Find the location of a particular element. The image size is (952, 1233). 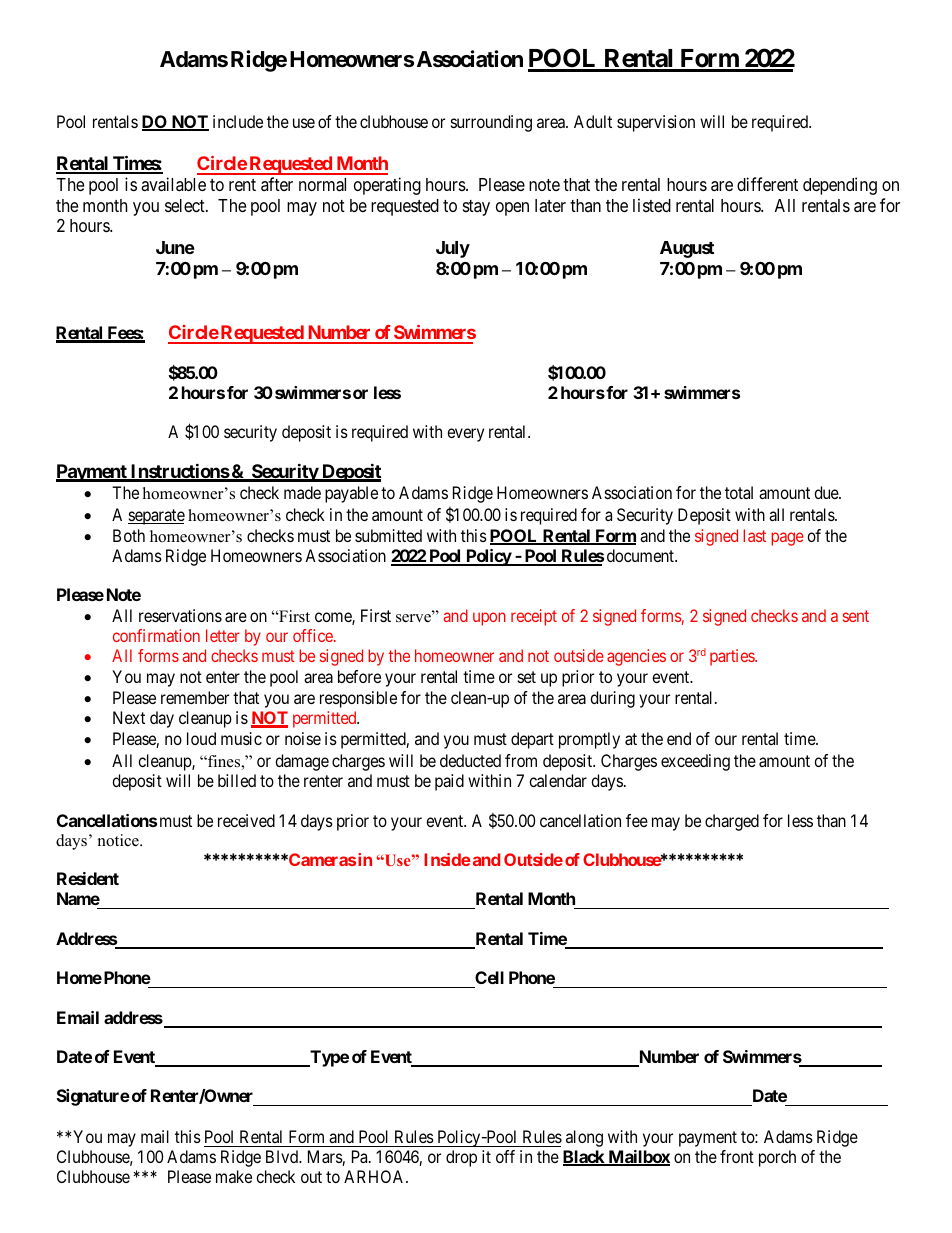

Inside is located at coordinates (447, 859).
